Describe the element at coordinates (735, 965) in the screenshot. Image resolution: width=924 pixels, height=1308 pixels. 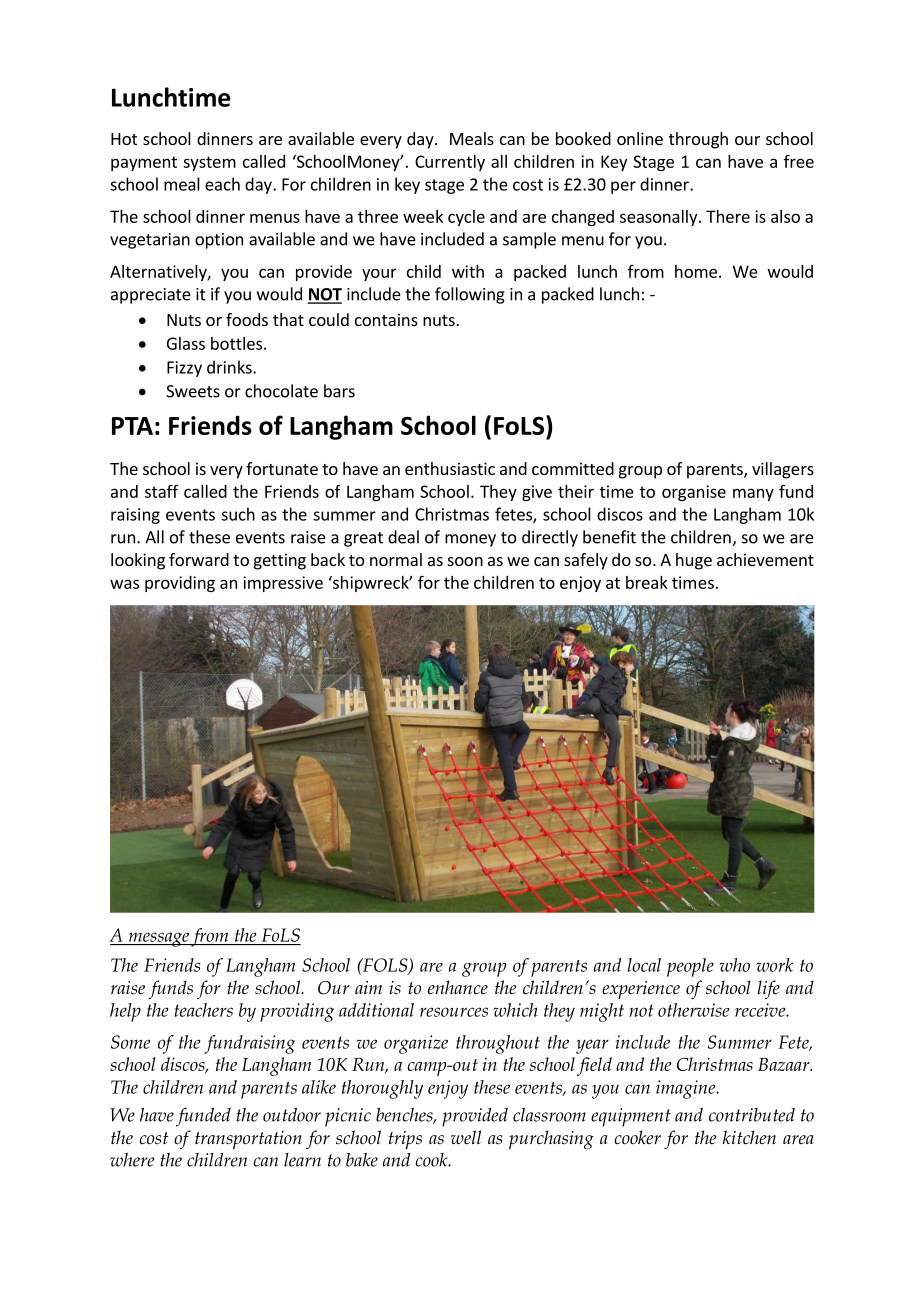
I see `who` at that location.
